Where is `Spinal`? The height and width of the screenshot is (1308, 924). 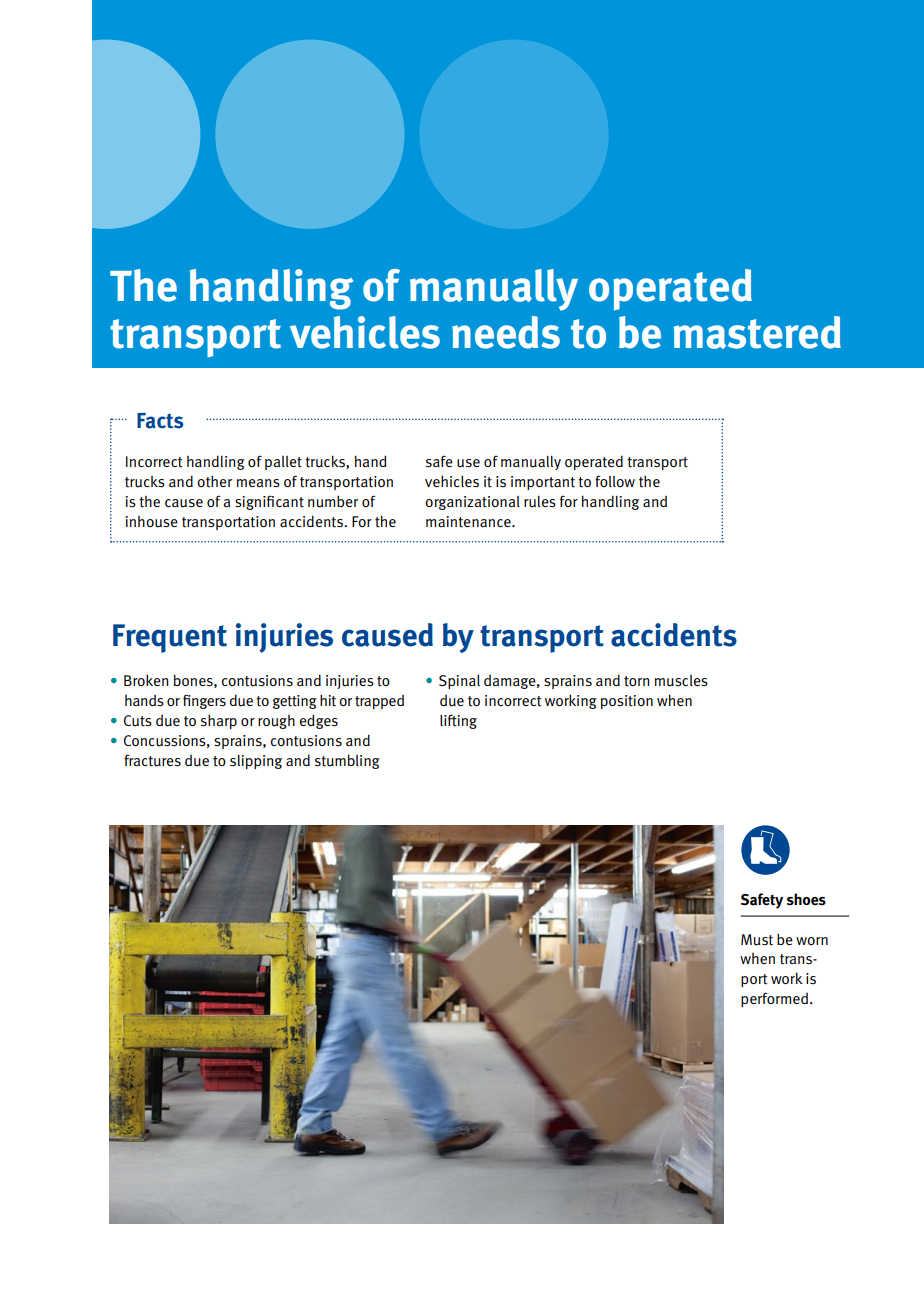 Spinal is located at coordinates (459, 682).
